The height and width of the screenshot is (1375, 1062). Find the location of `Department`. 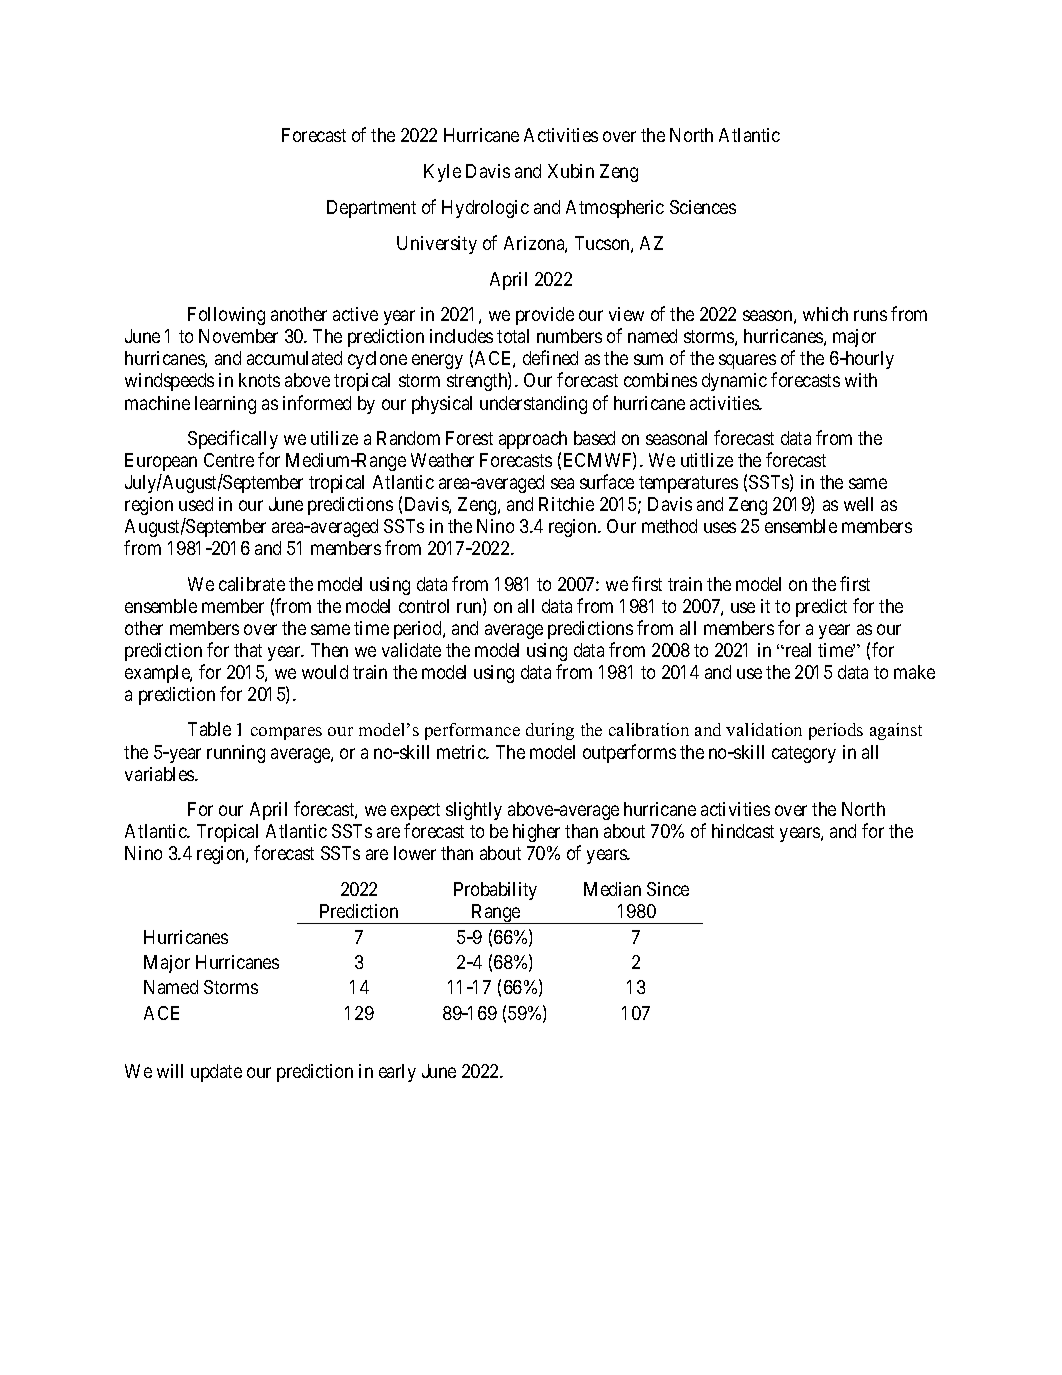

Department is located at coordinates (371, 209).
